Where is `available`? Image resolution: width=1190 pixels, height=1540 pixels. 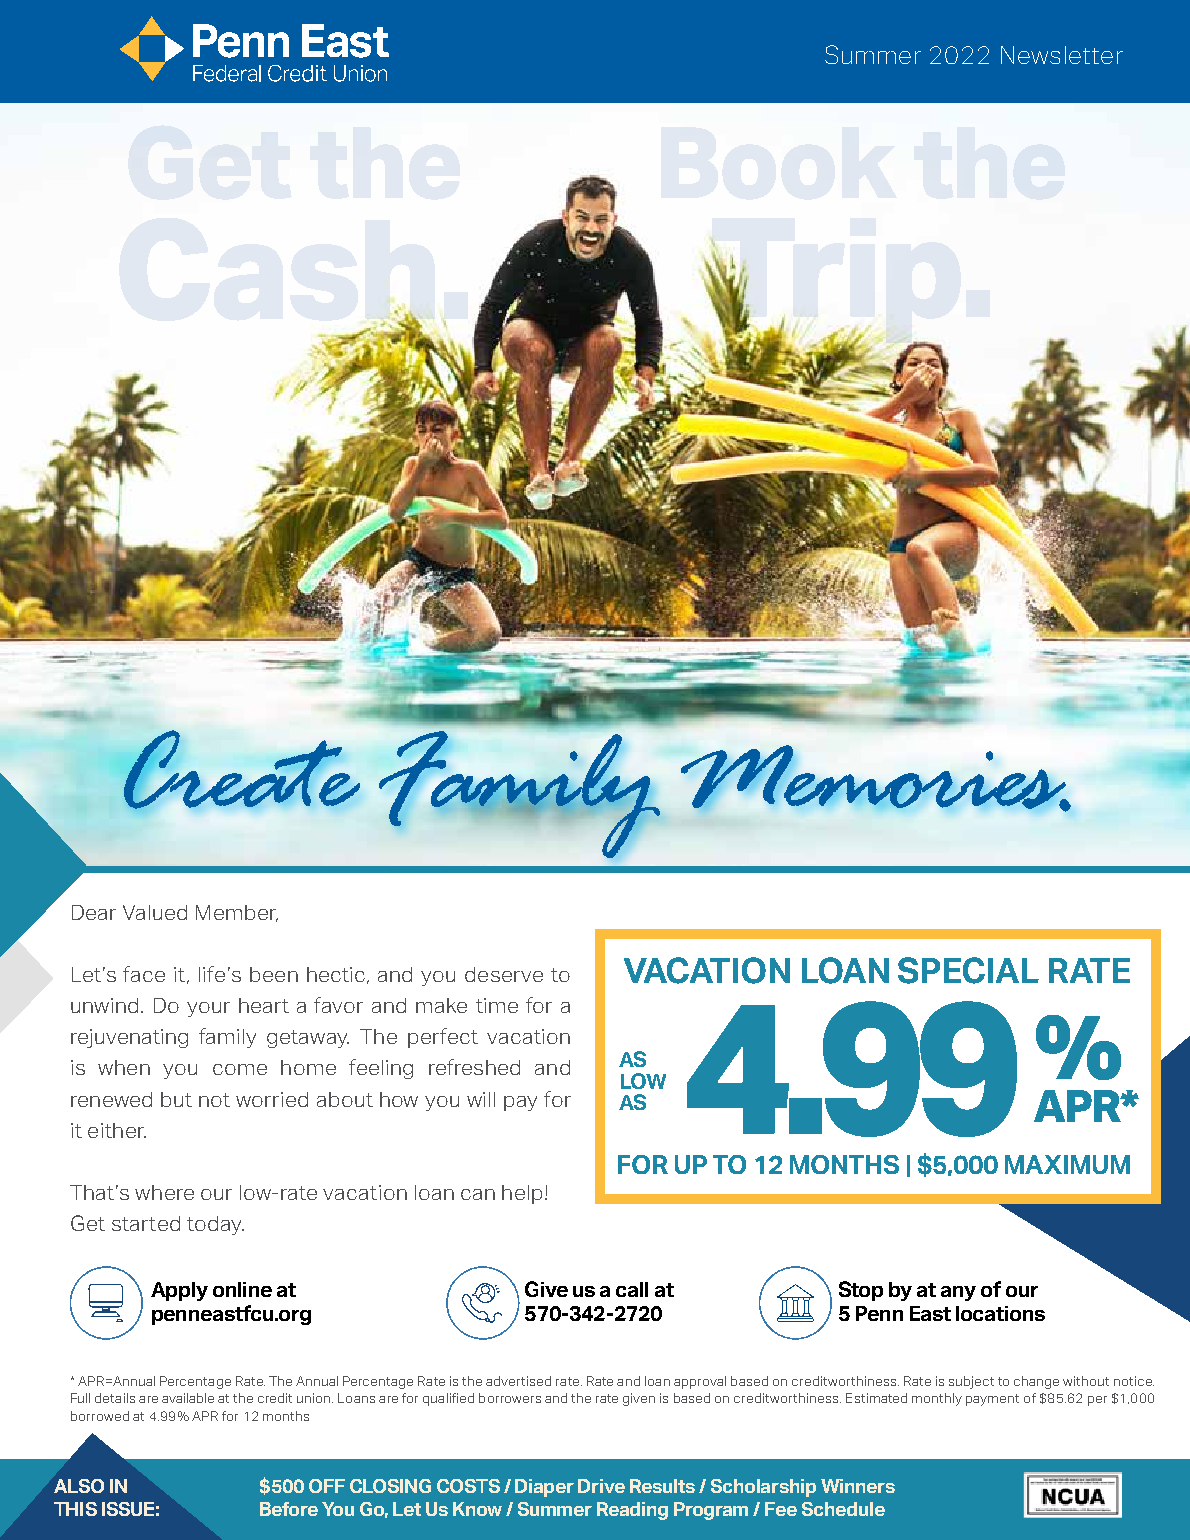 available is located at coordinates (188, 1398).
